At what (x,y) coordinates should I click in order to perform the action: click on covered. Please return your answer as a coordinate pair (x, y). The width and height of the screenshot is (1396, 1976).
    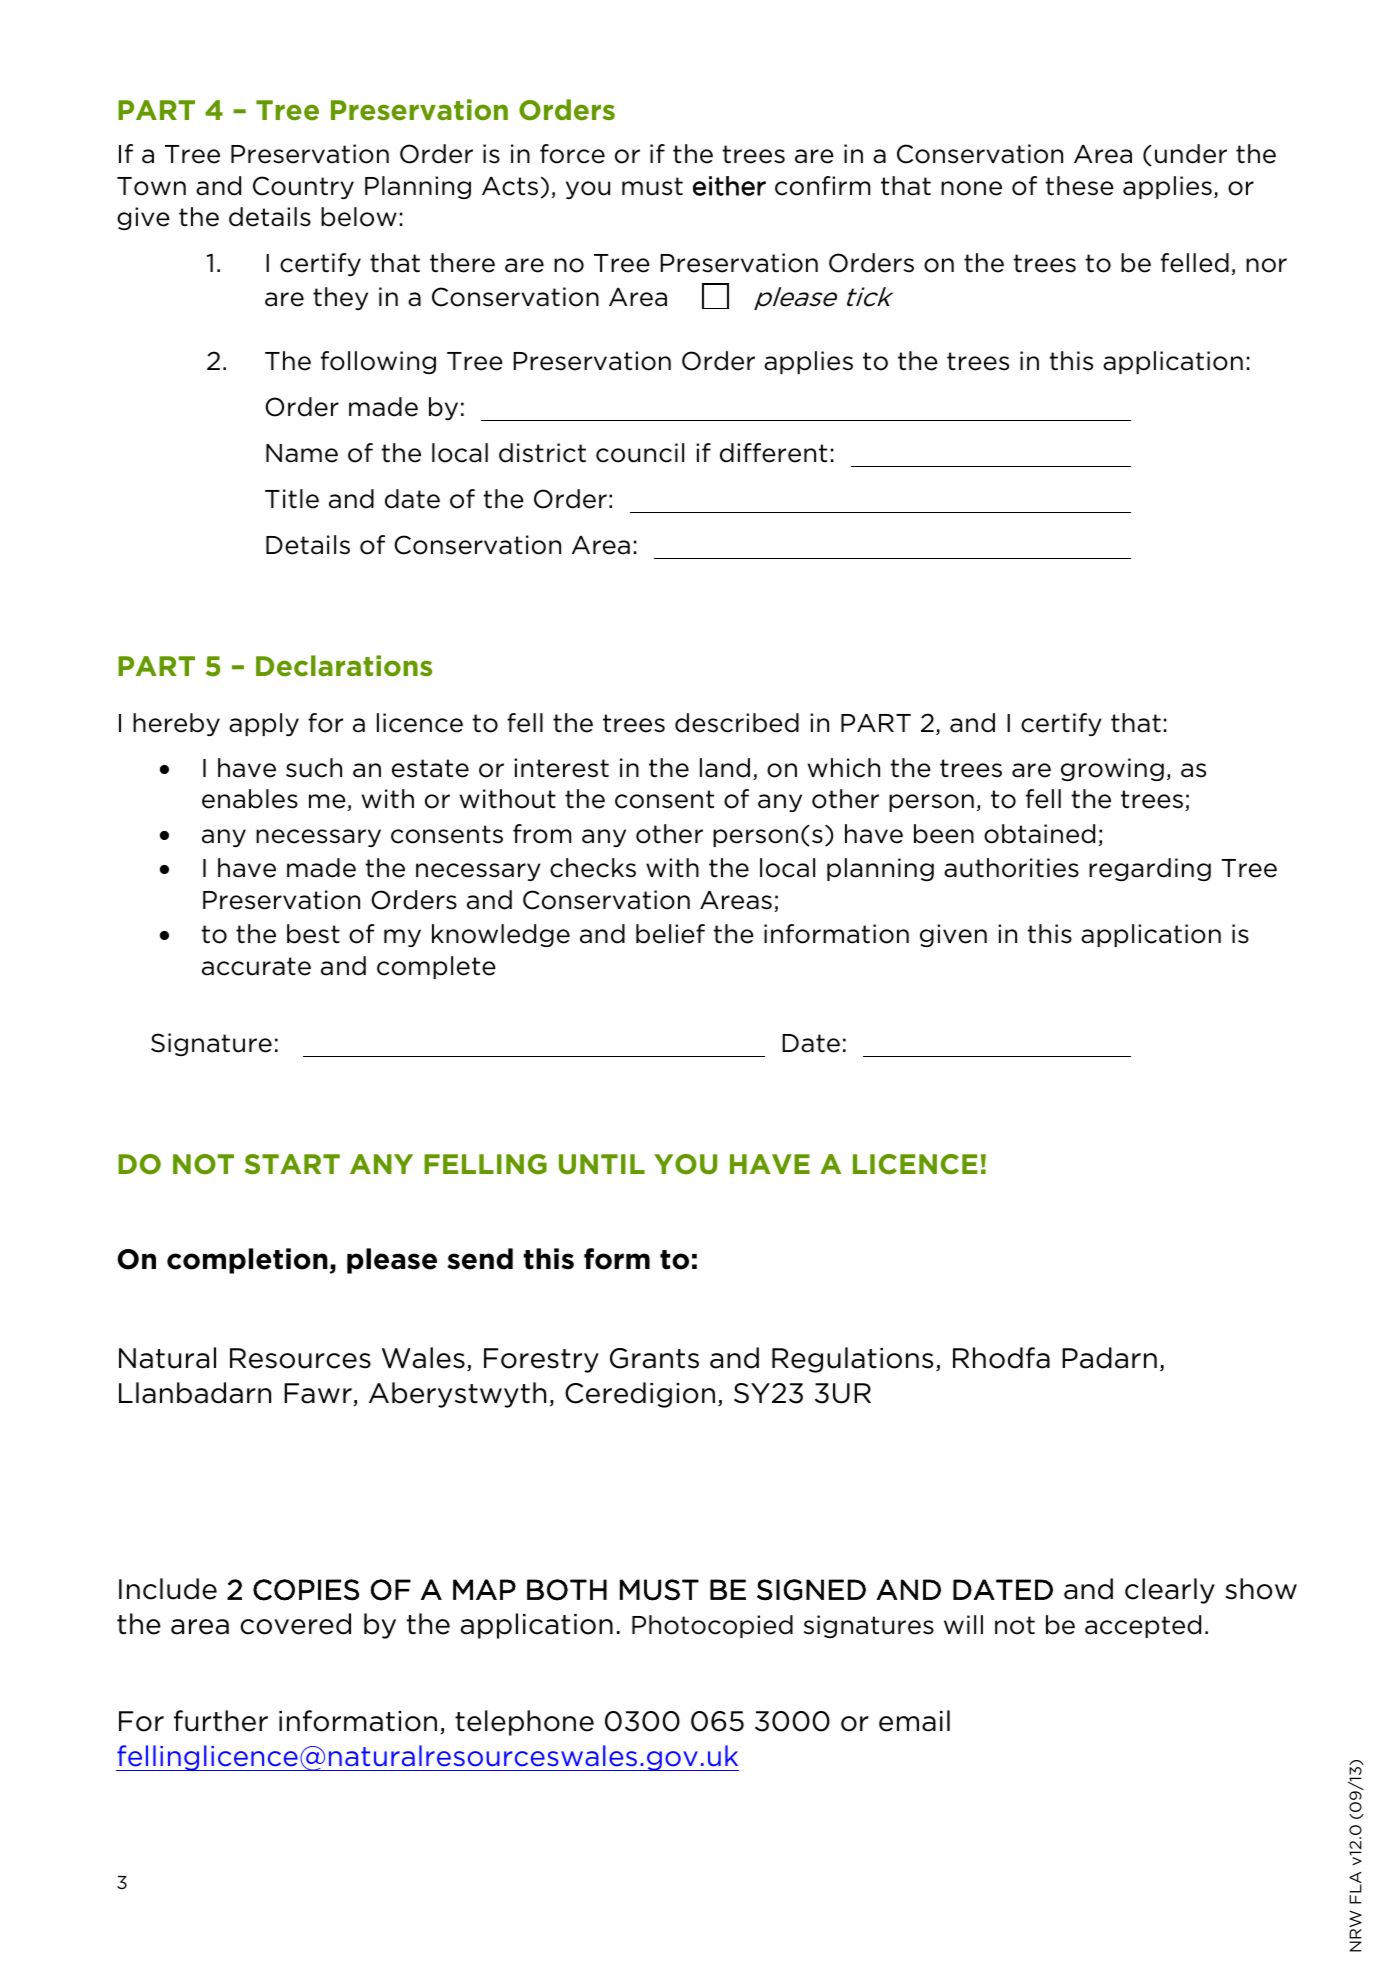
    Looking at the image, I should click on (295, 1624).
